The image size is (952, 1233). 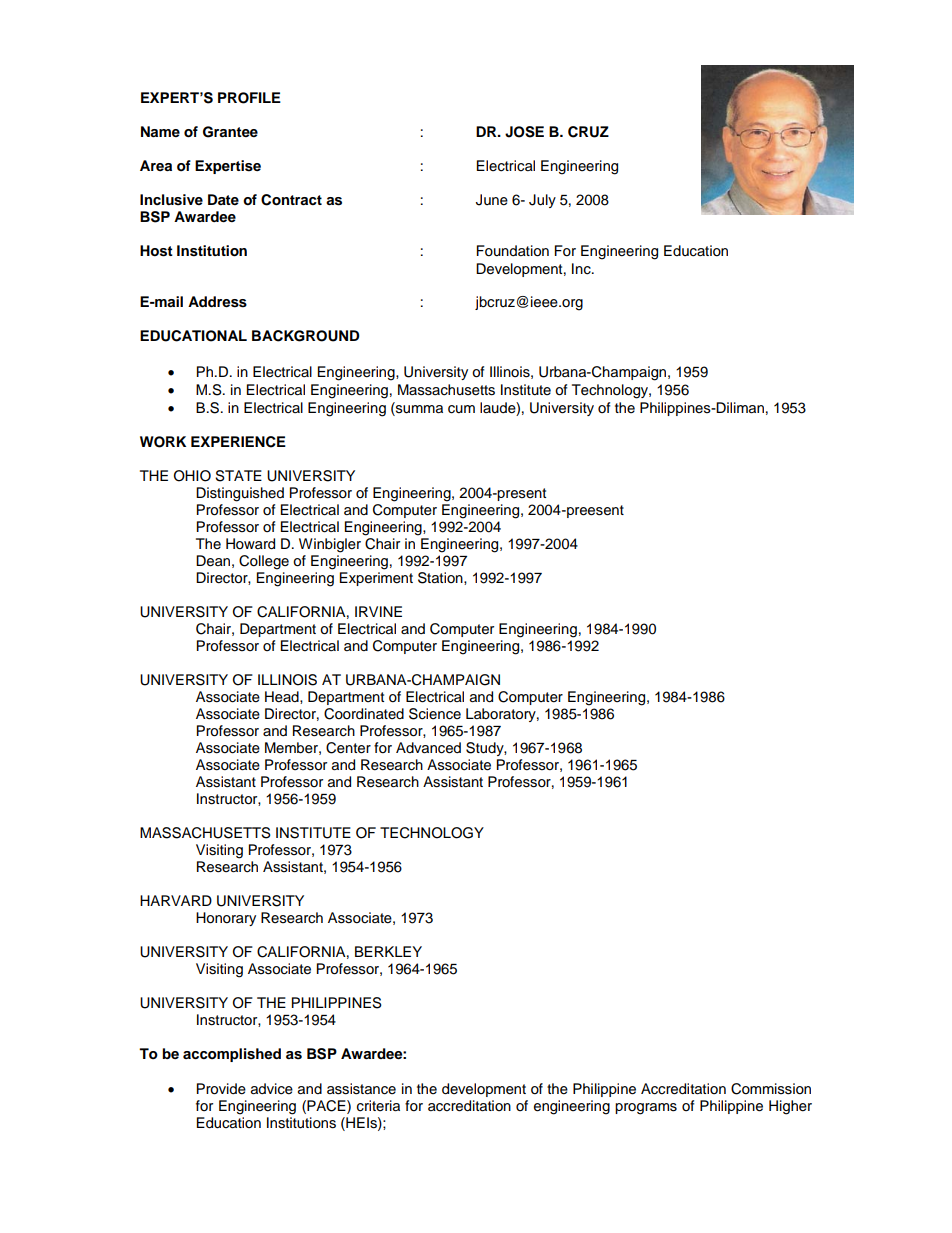 I want to click on JOSE, so click(x=524, y=132).
